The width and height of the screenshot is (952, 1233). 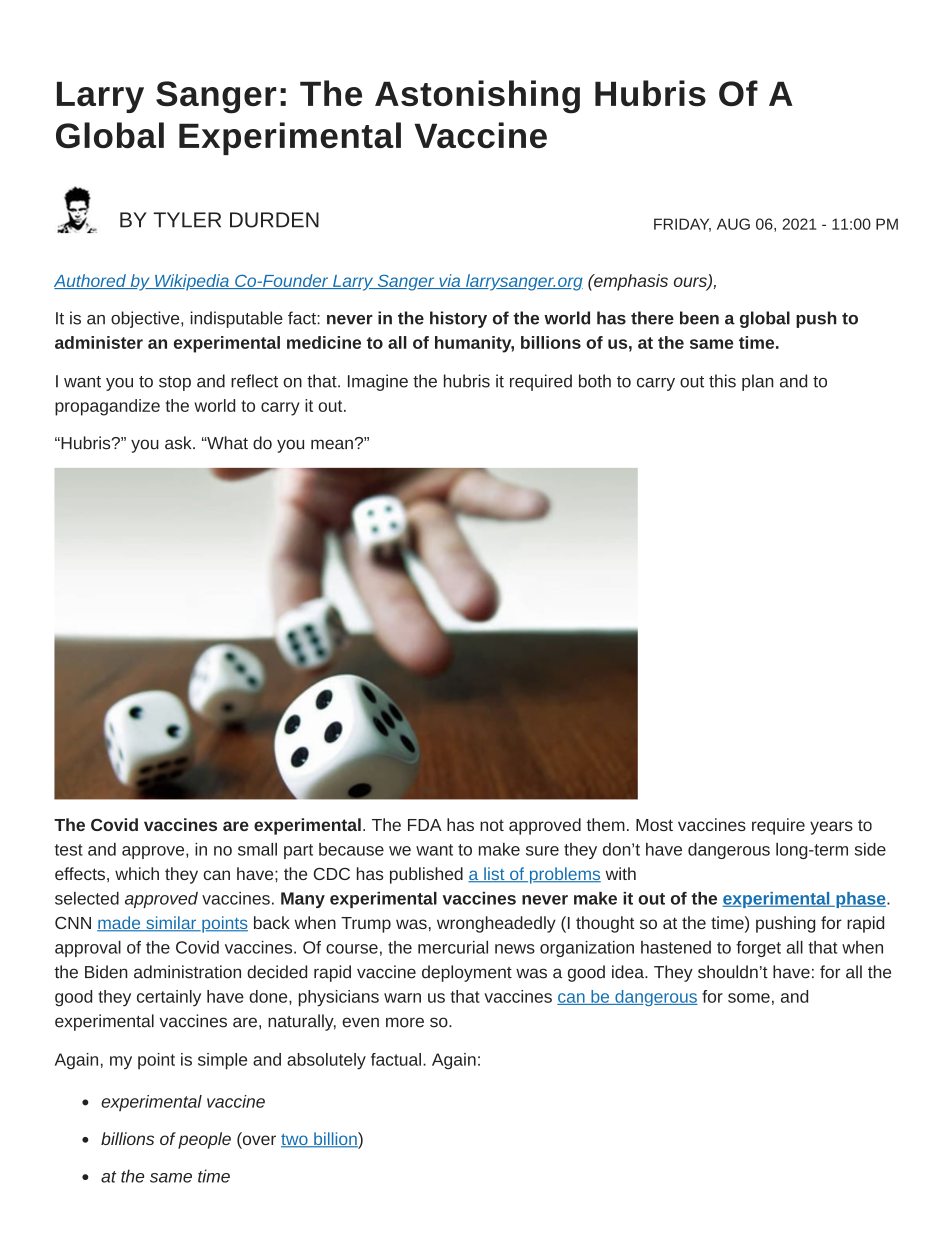 What do you see at coordinates (187, 220) in the screenshot?
I see `TYLER` at bounding box center [187, 220].
